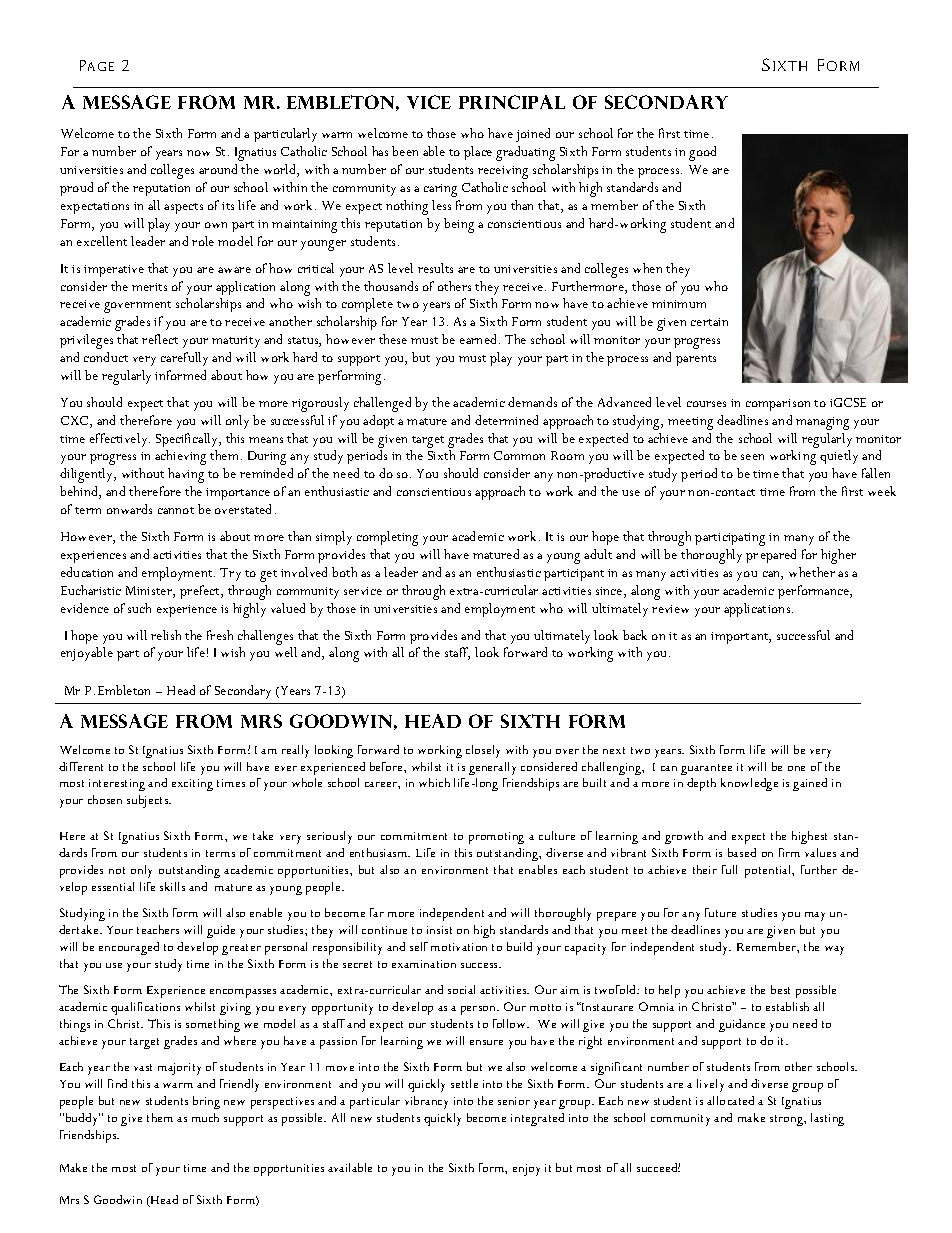 This screenshot has width=952, height=1233. Describe the element at coordinates (533, 135) in the screenshot. I see `joined` at that location.
